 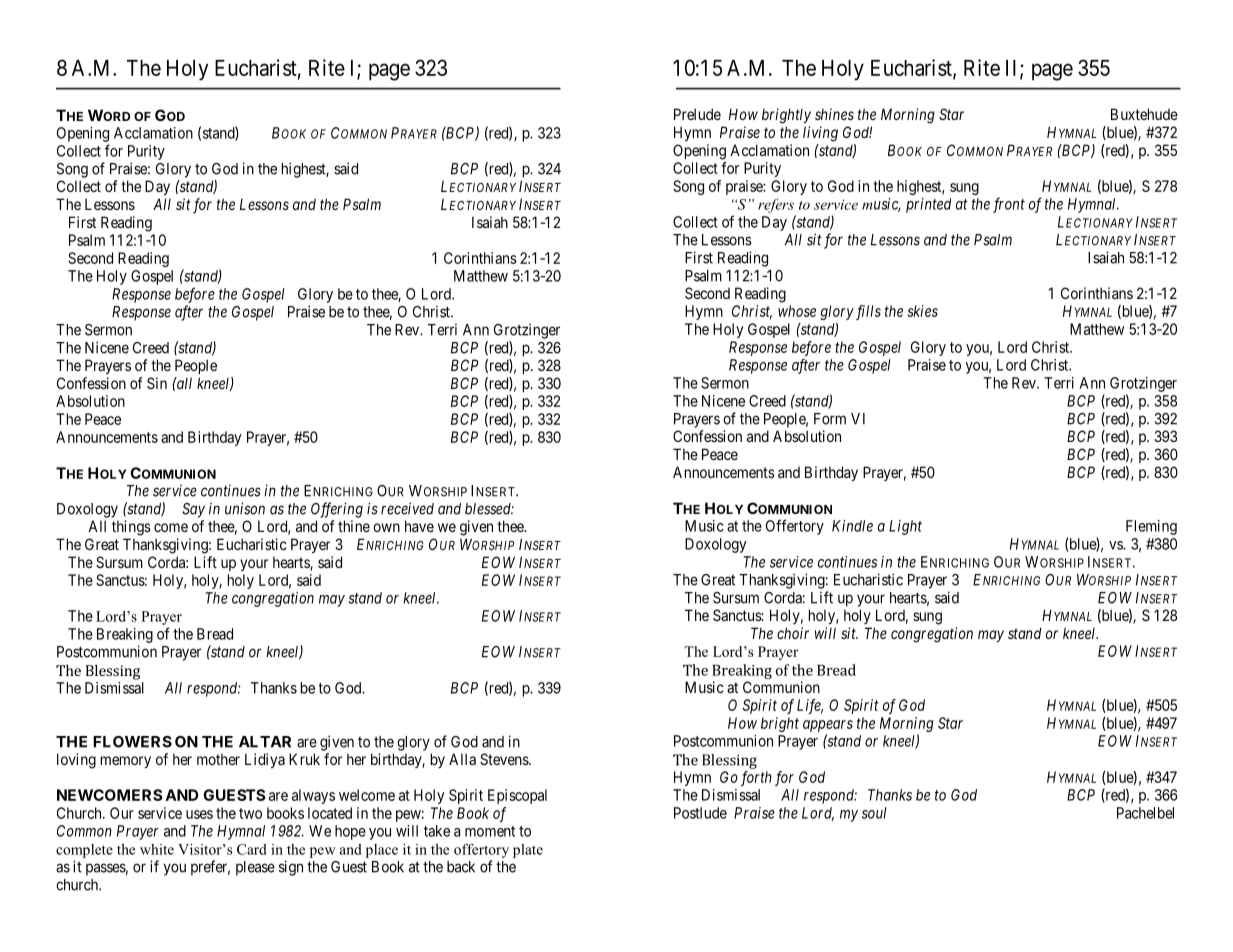 What do you see at coordinates (245, 508) in the page?
I see `unison` at bounding box center [245, 508].
